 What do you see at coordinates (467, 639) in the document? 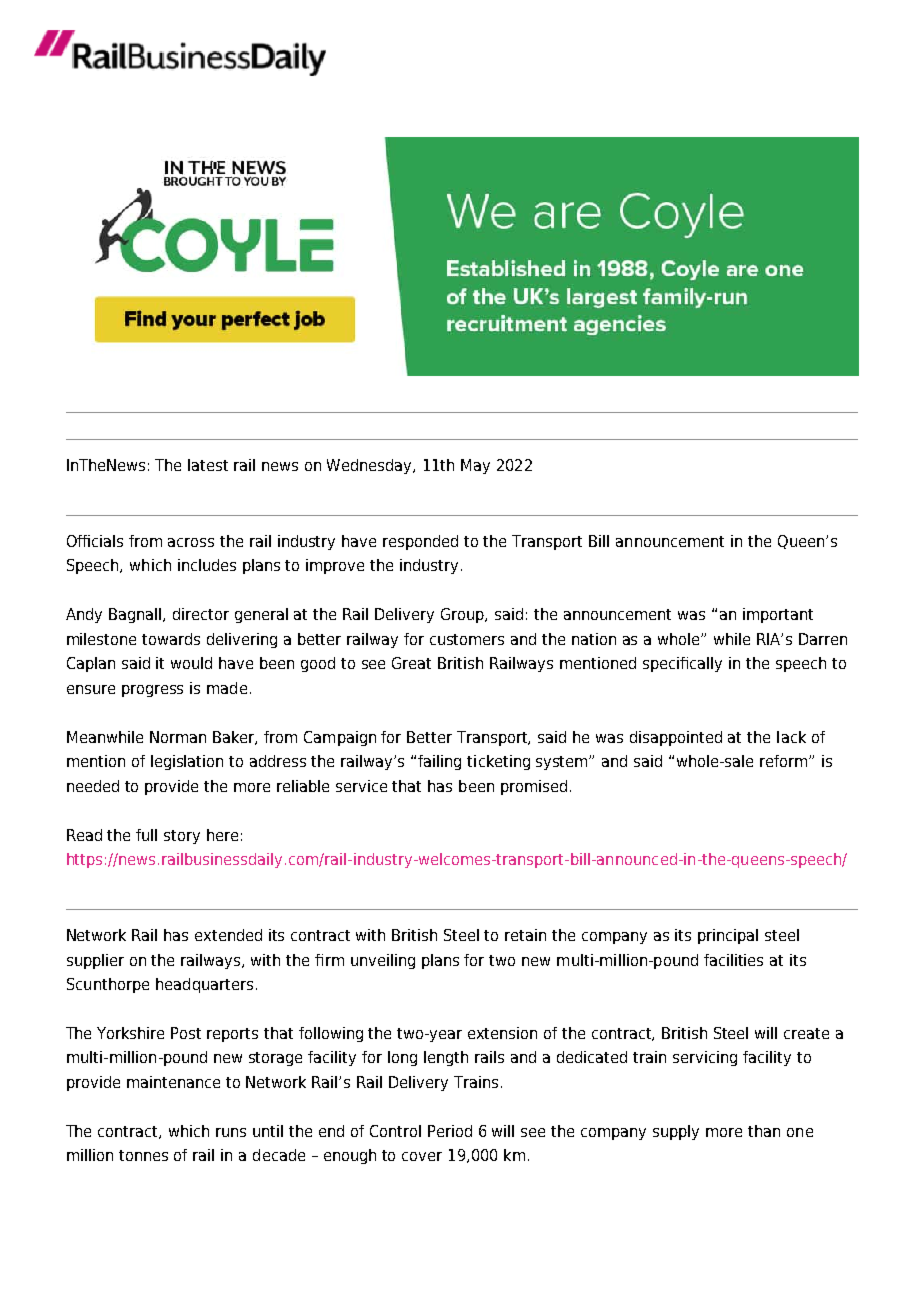
I see `customers` at bounding box center [467, 639].
